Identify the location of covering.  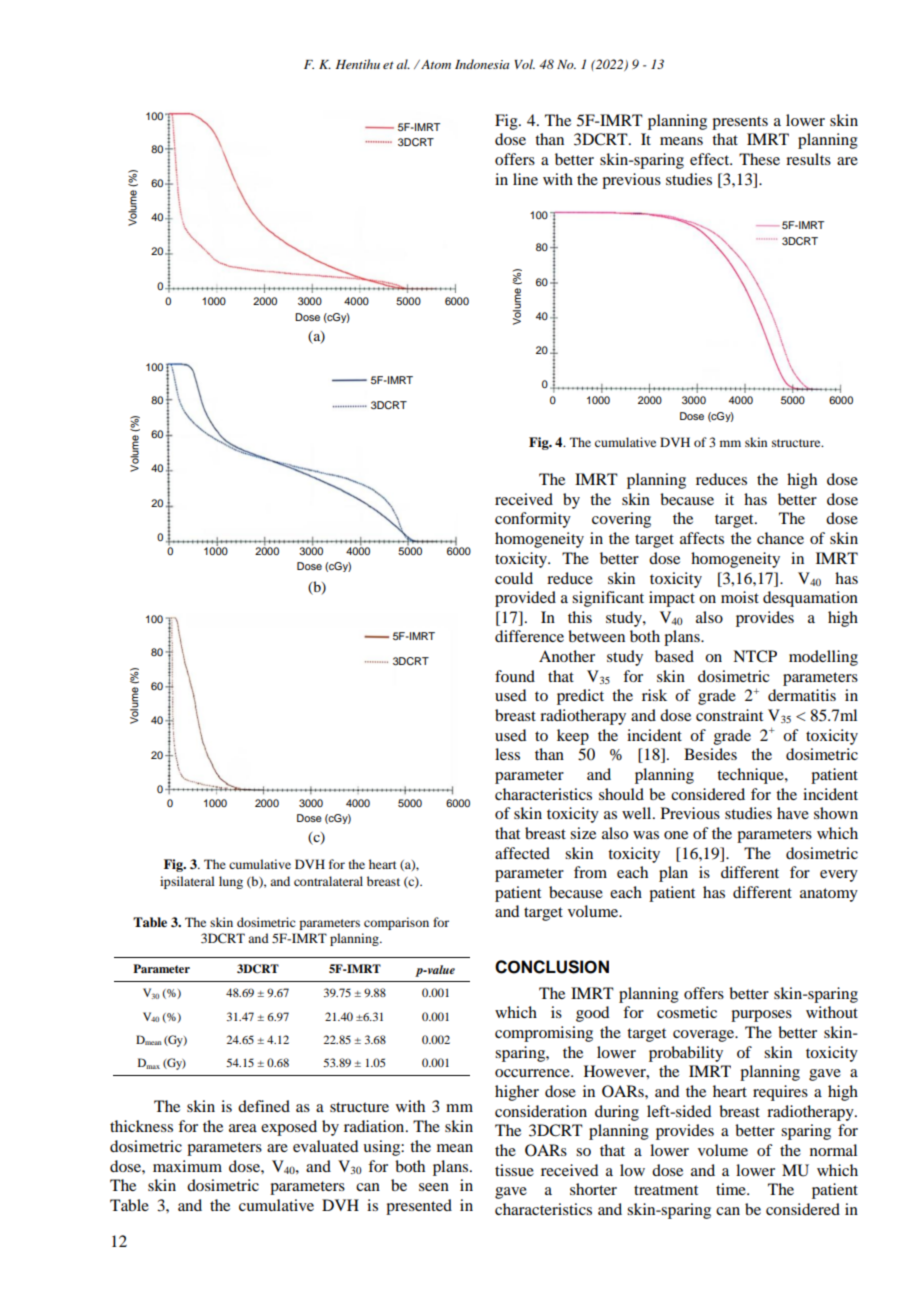
(621, 520).
